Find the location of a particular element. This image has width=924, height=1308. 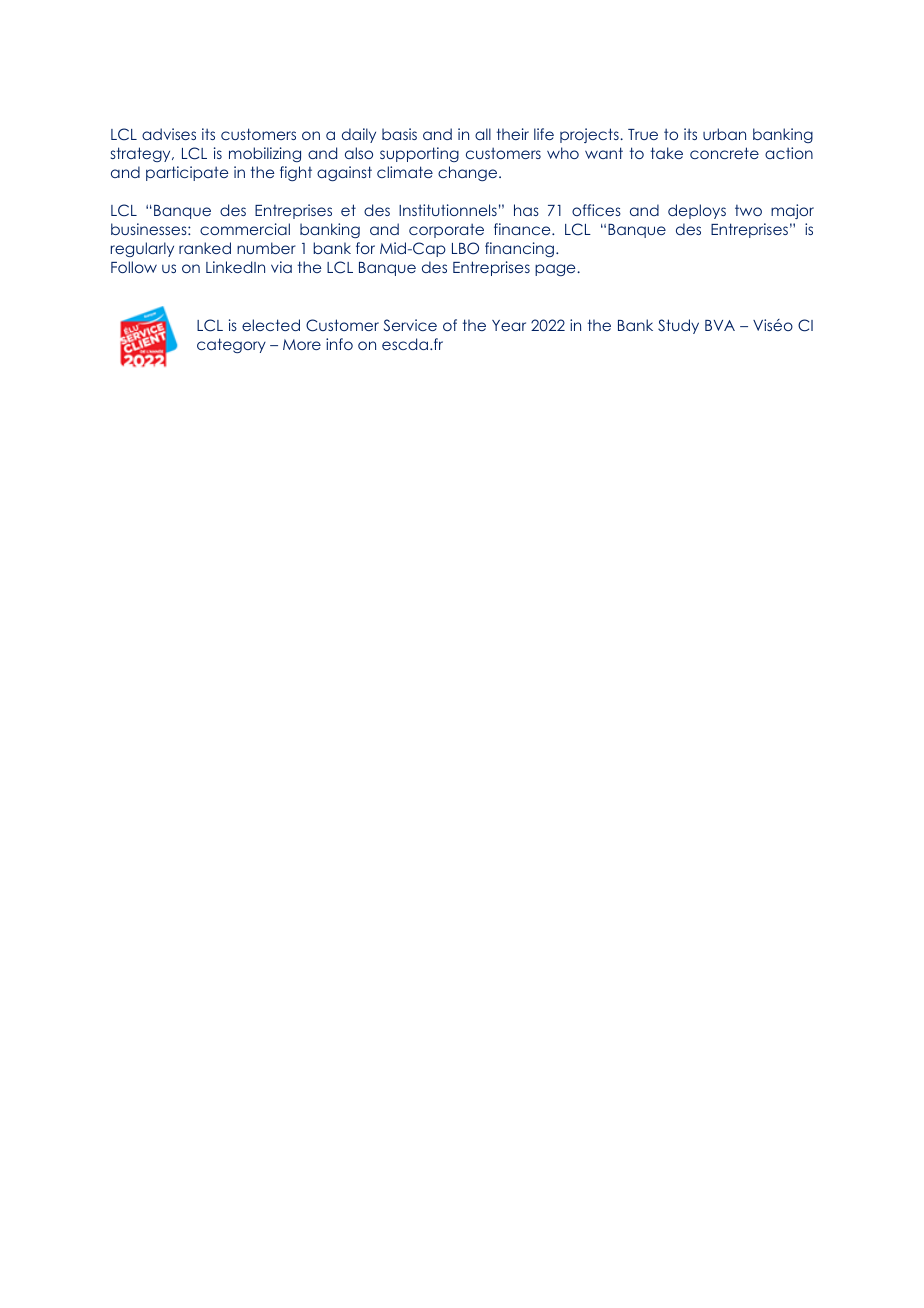

urban is located at coordinates (724, 134).
